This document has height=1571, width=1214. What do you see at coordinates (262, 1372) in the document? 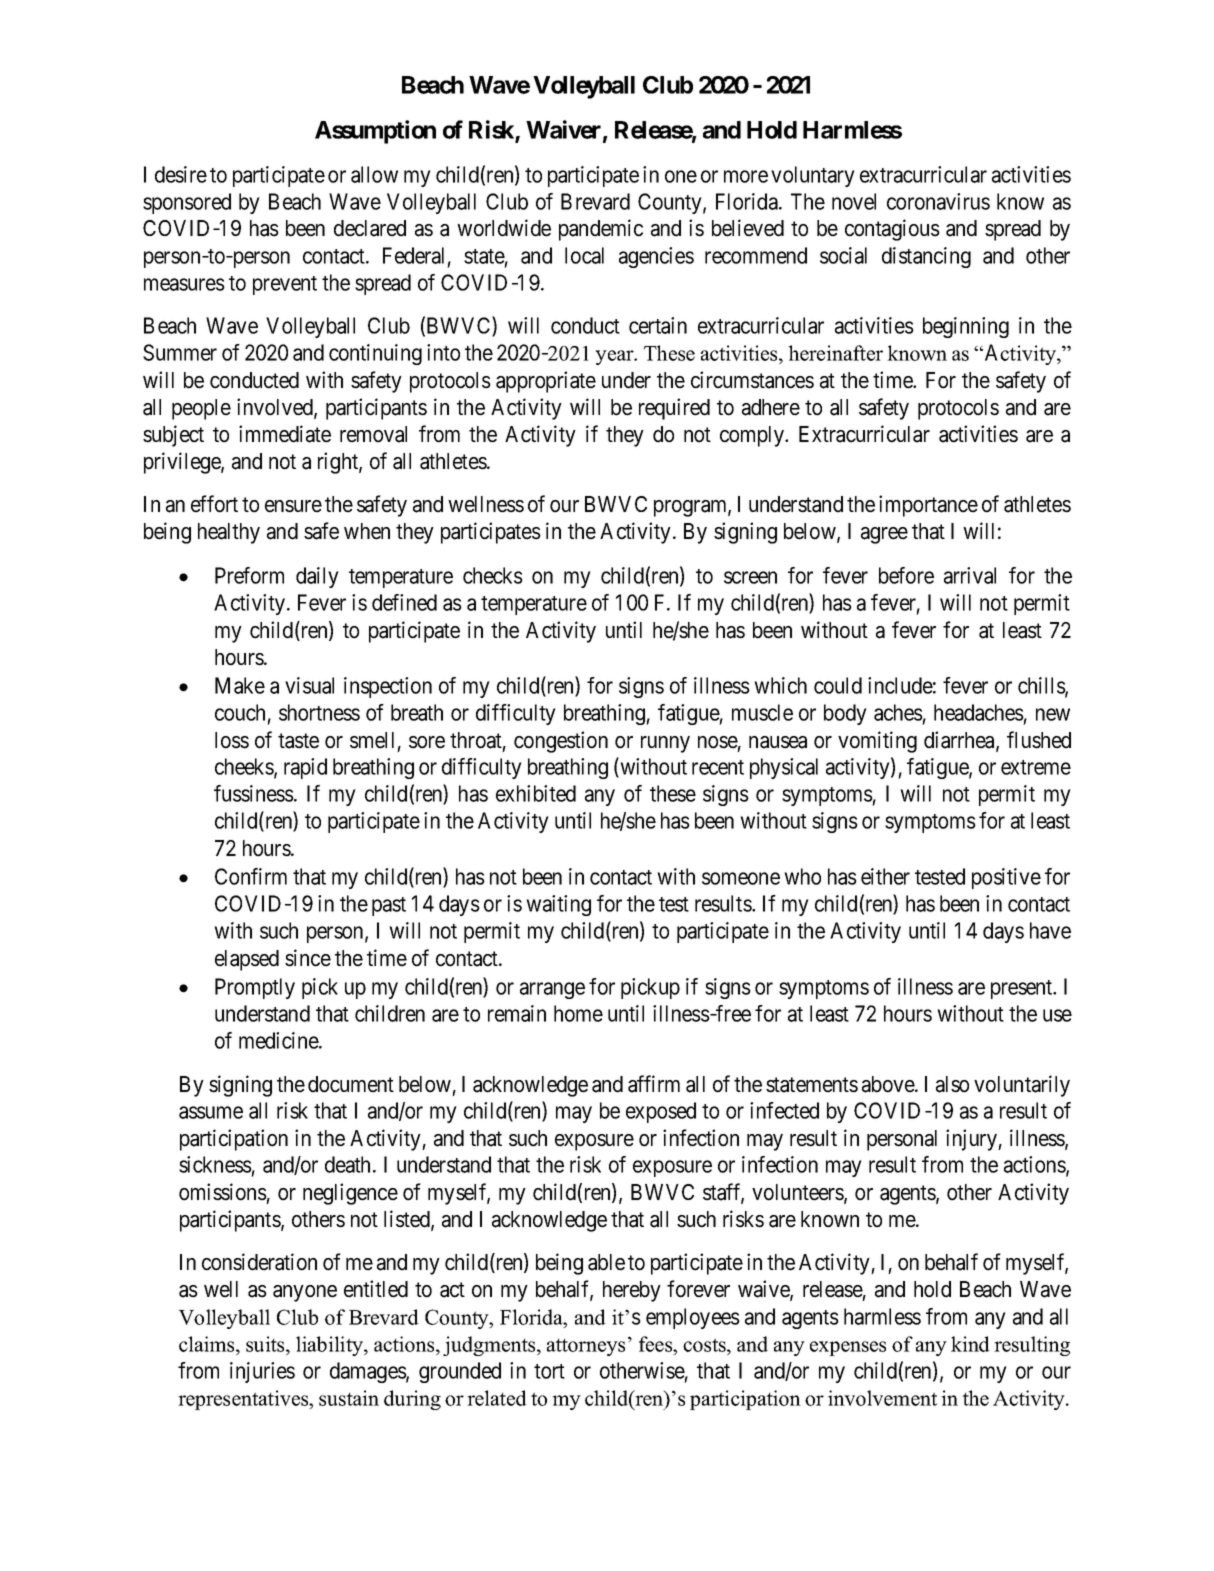
I see `injuries` at bounding box center [262, 1372].
